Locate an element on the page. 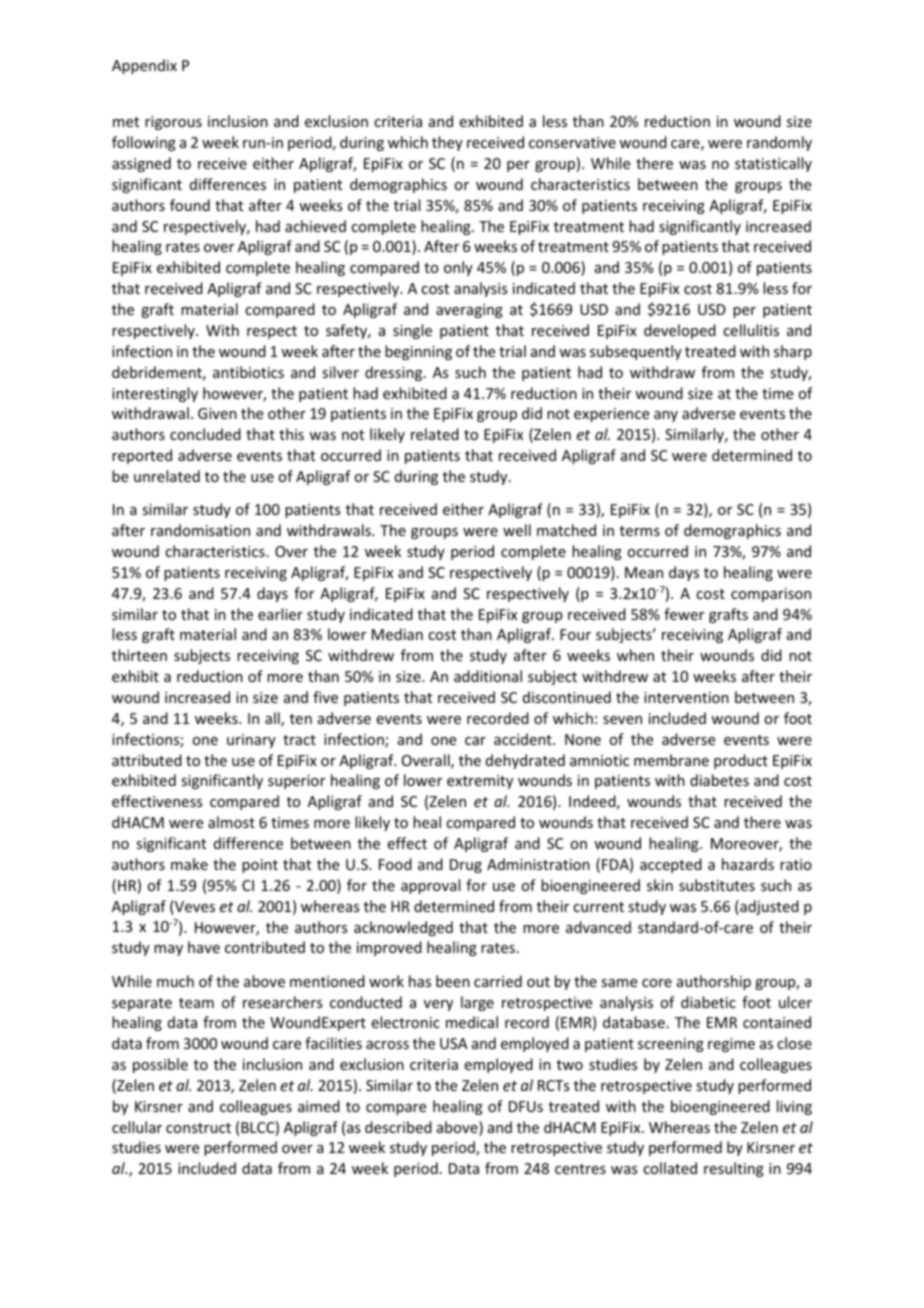 The height and width of the page is (1308, 924). they is located at coordinates (447, 143).
